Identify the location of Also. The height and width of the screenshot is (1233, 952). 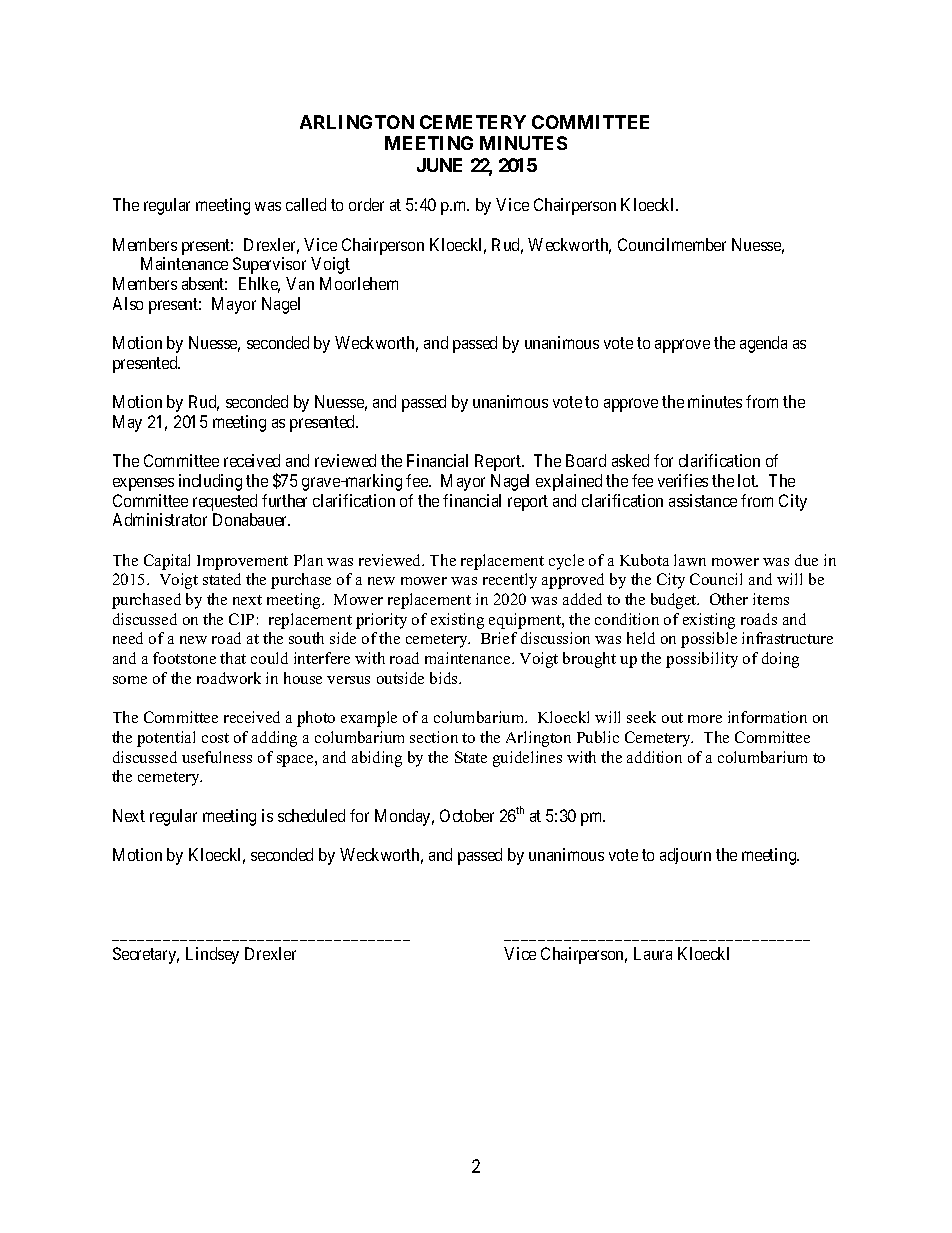
(128, 303).
